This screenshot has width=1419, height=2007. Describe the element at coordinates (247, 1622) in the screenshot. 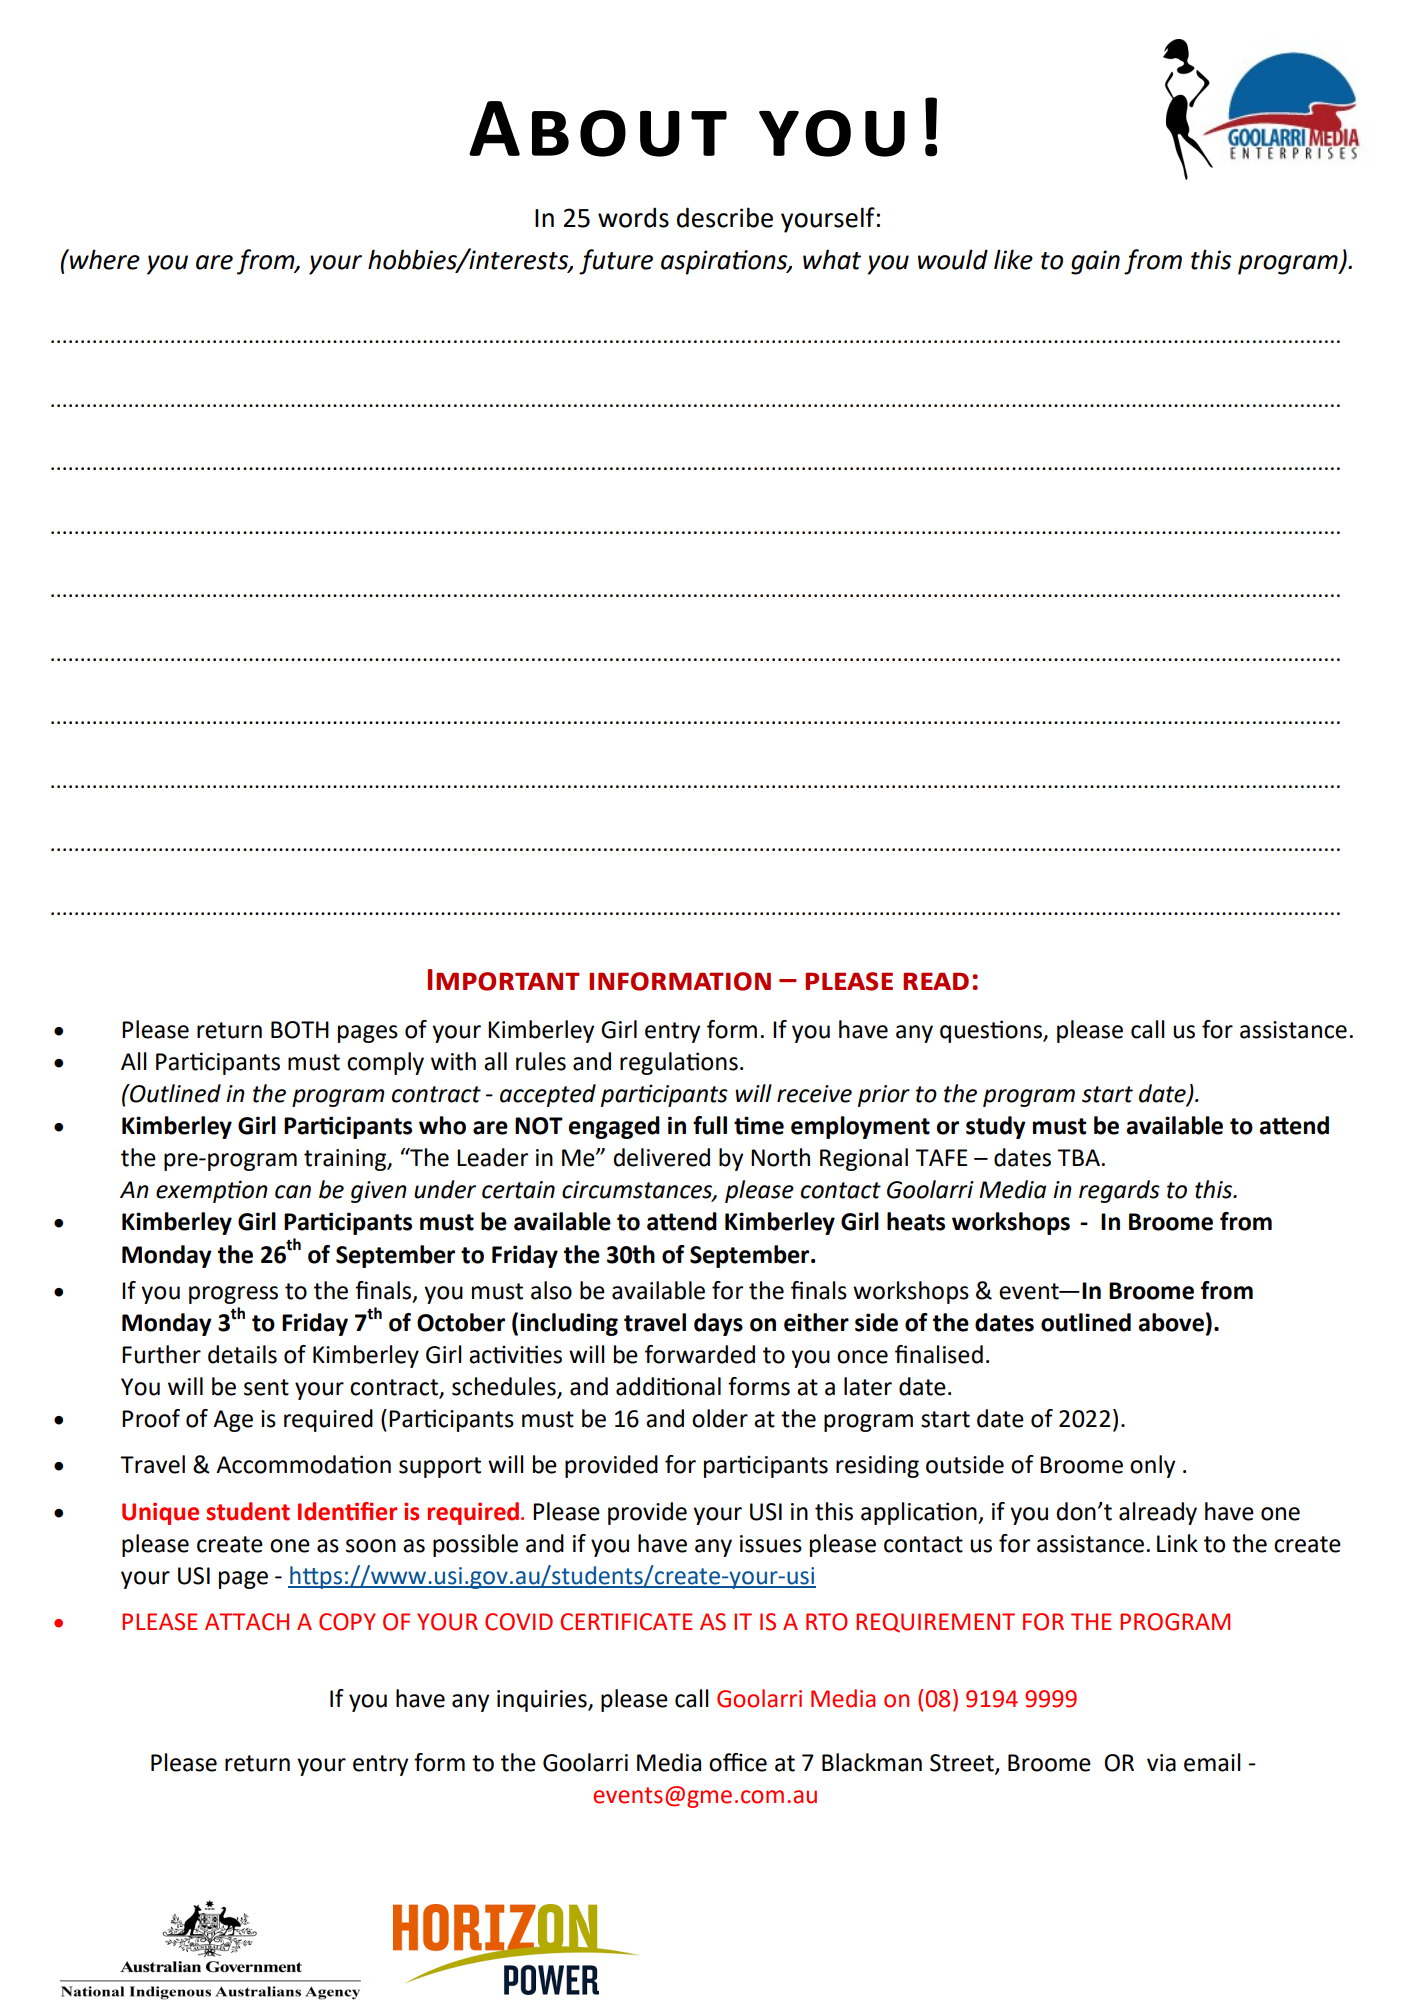

I see `ATTACH` at that location.
